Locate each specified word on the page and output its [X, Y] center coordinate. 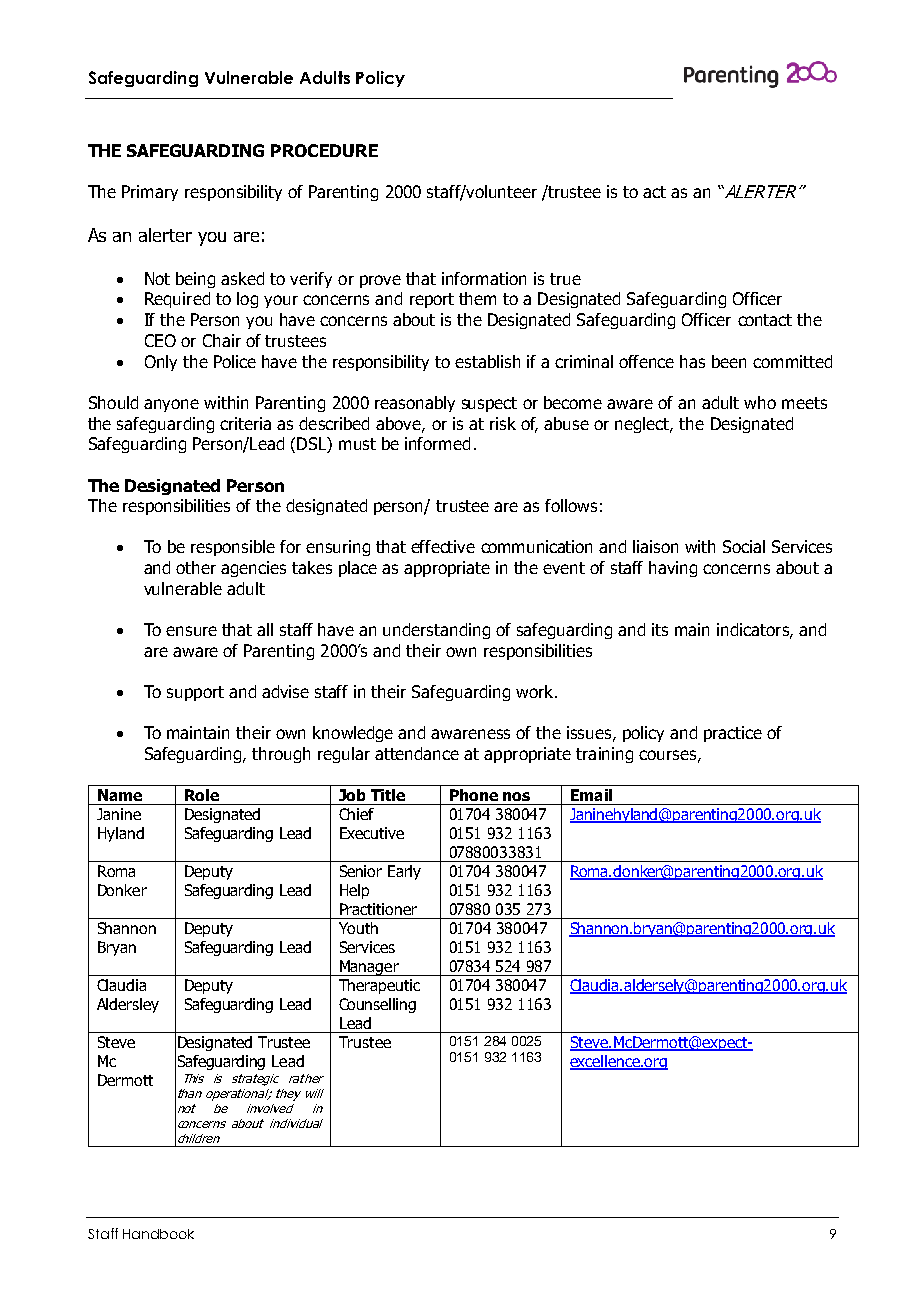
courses [667, 755]
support [195, 693]
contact [765, 320]
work [536, 691]
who [760, 402]
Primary [150, 193]
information [484, 278]
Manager [369, 968]
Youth [358, 928]
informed [437, 443]
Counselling [377, 1005]
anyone [171, 405]
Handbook [158, 1234]
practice [733, 734]
